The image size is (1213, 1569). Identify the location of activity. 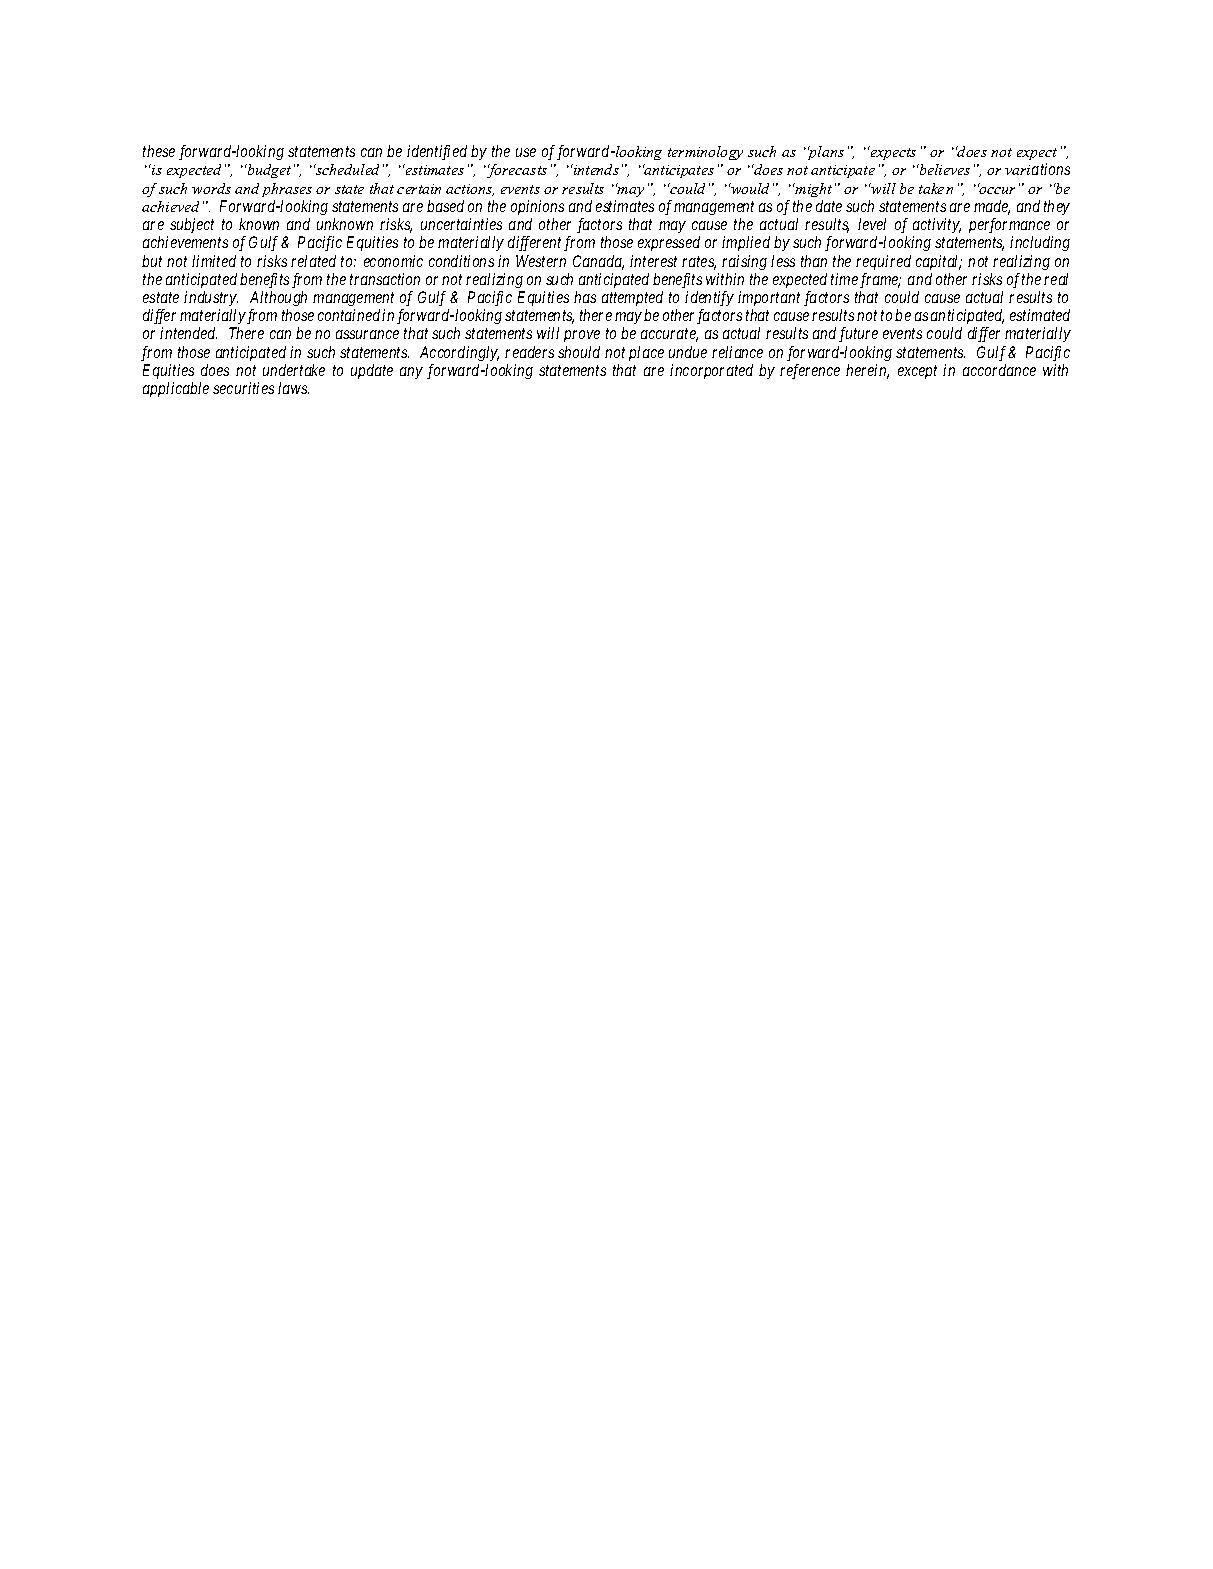
(937, 225).
